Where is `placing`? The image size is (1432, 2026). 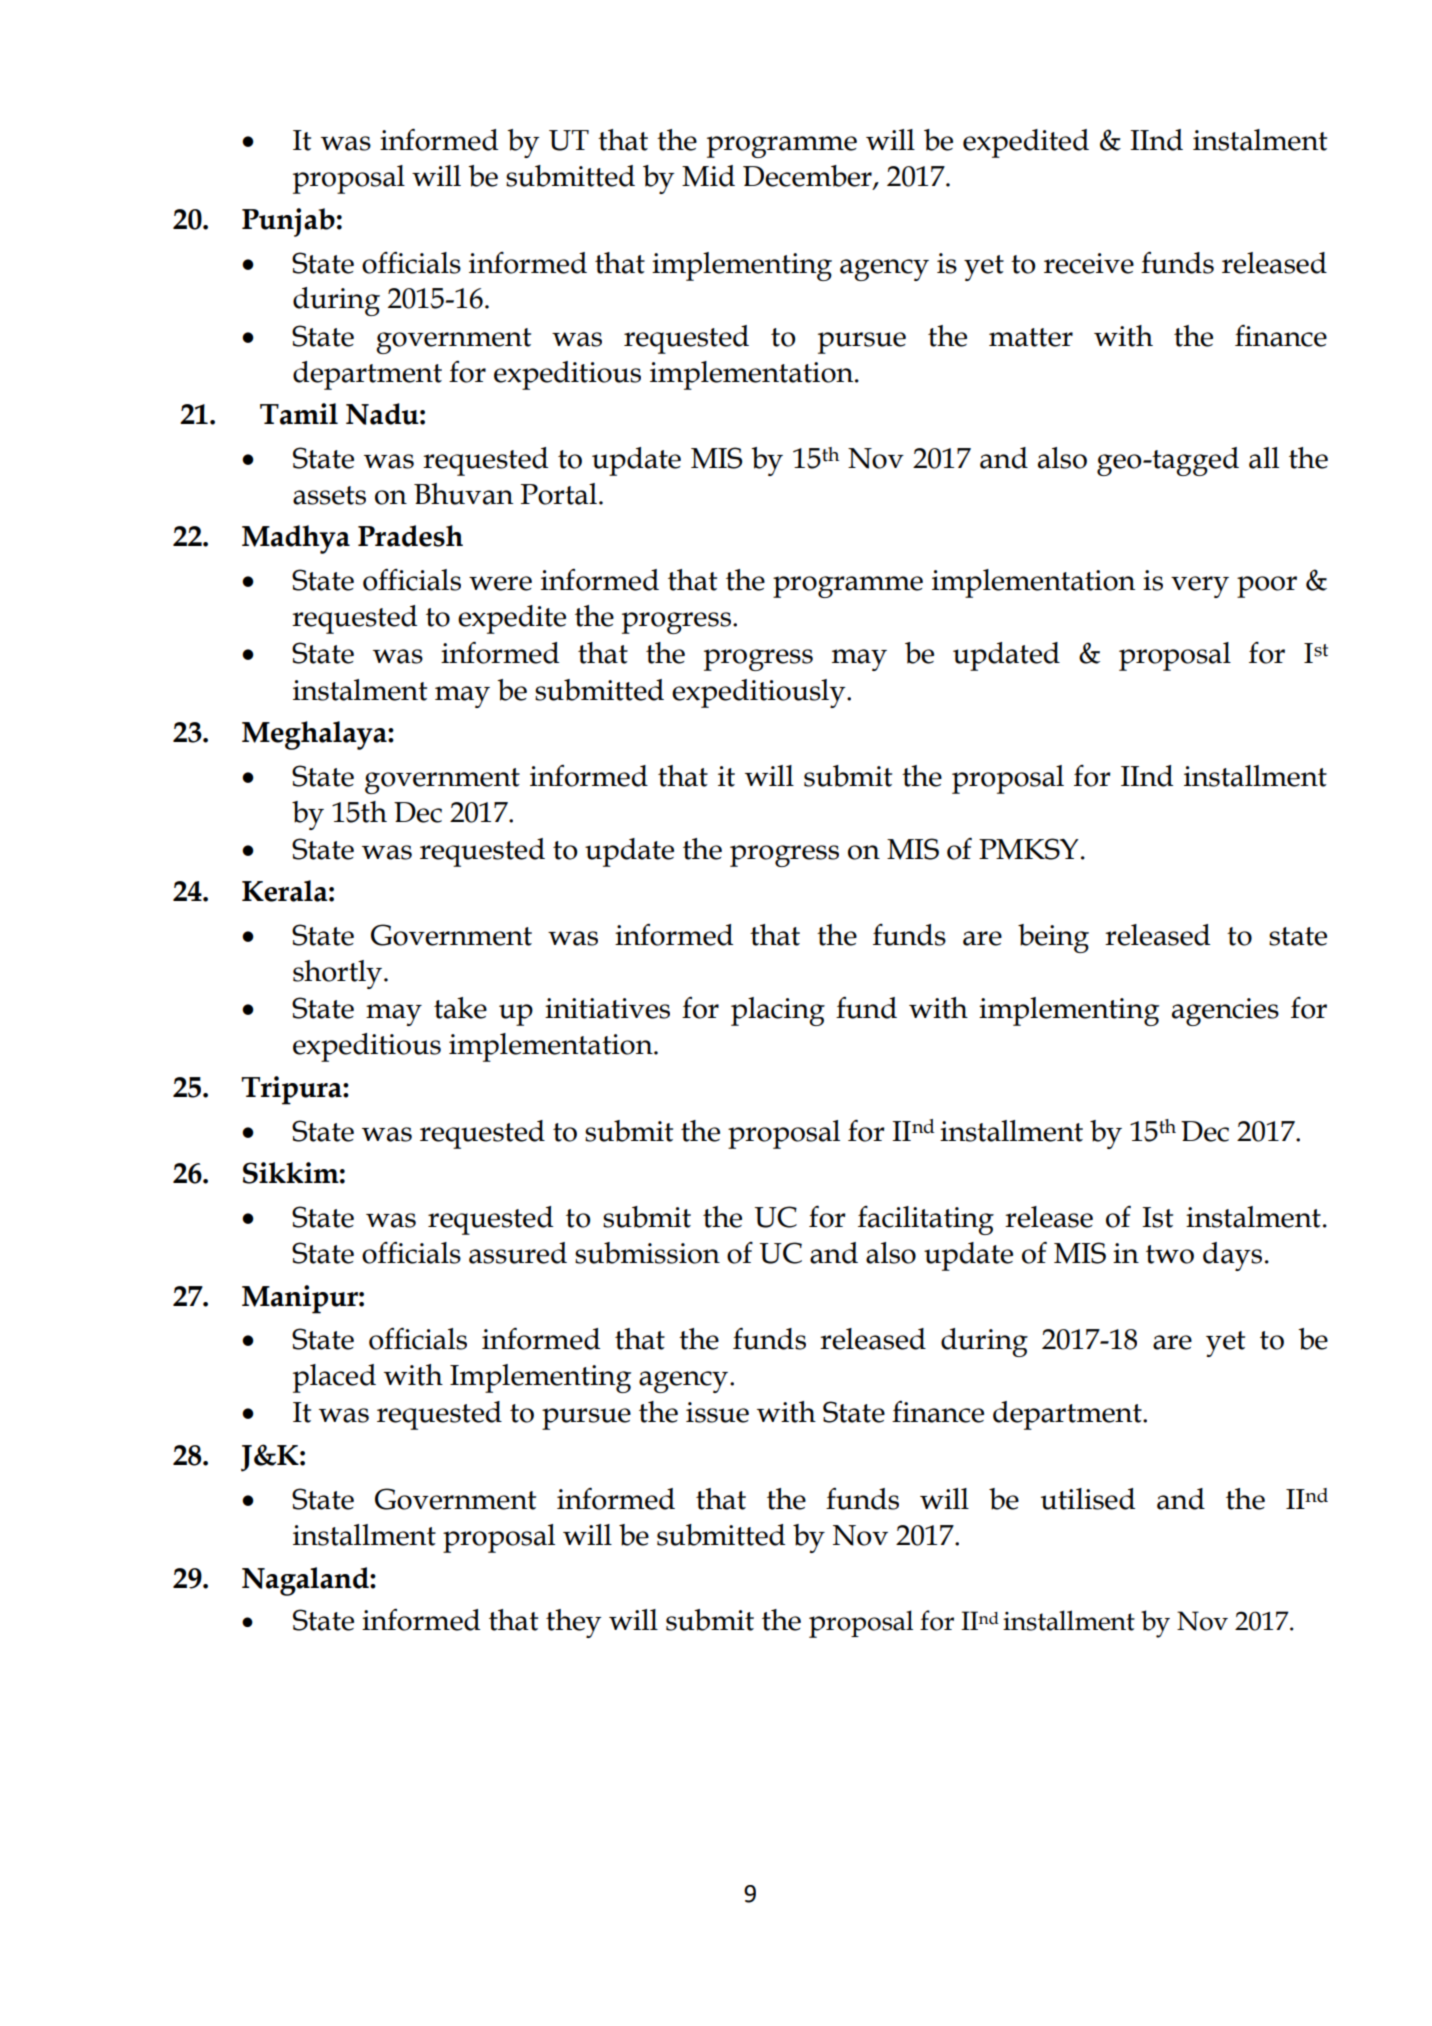 placing is located at coordinates (778, 1011).
